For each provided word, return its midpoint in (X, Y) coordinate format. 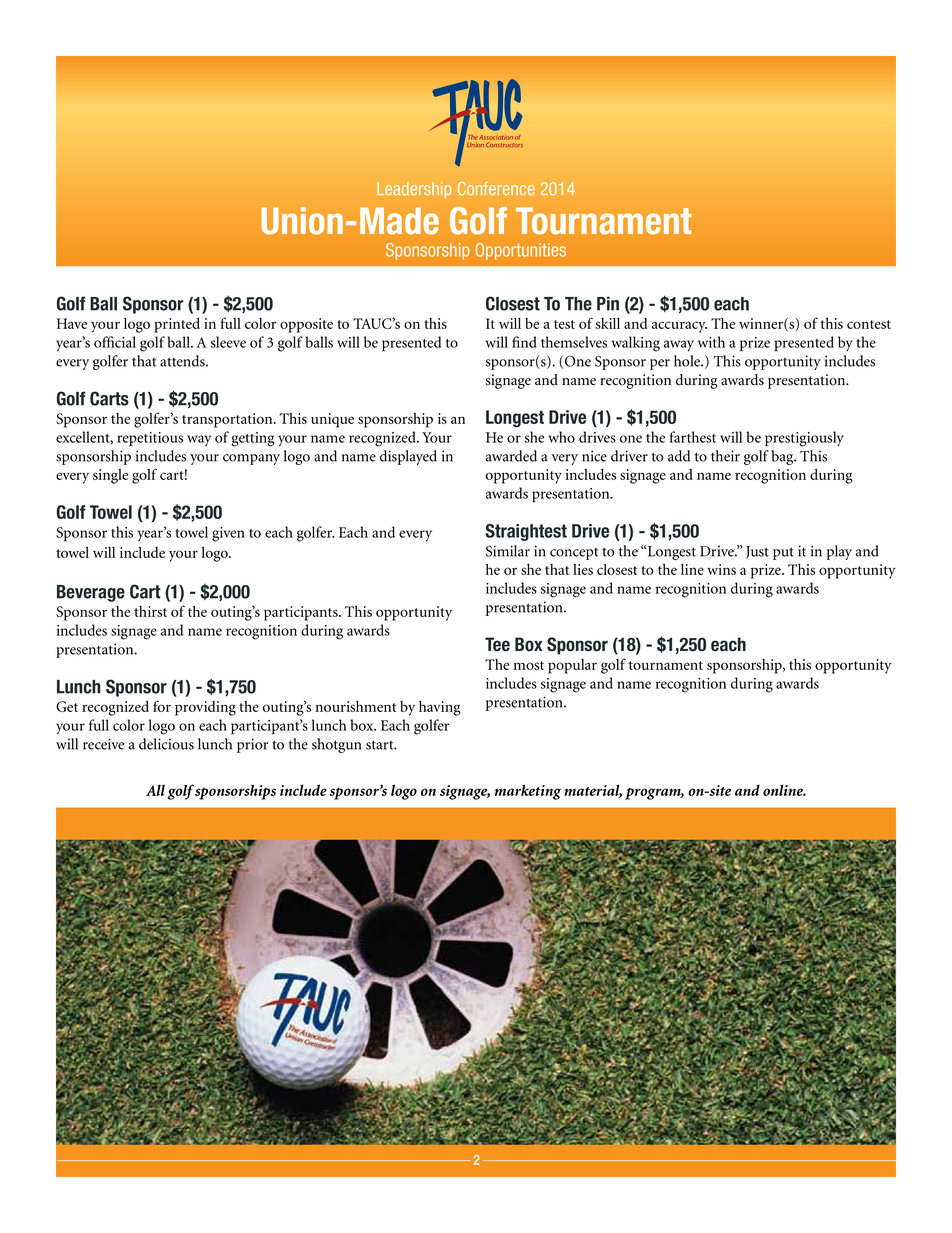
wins (721, 569)
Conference (496, 189)
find (524, 342)
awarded (511, 456)
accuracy (679, 327)
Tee (497, 644)
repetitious (150, 439)
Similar (508, 551)
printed (177, 325)
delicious (166, 744)
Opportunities (521, 251)
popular (572, 666)
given (228, 534)
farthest (693, 437)
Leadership (414, 190)
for (162, 706)
